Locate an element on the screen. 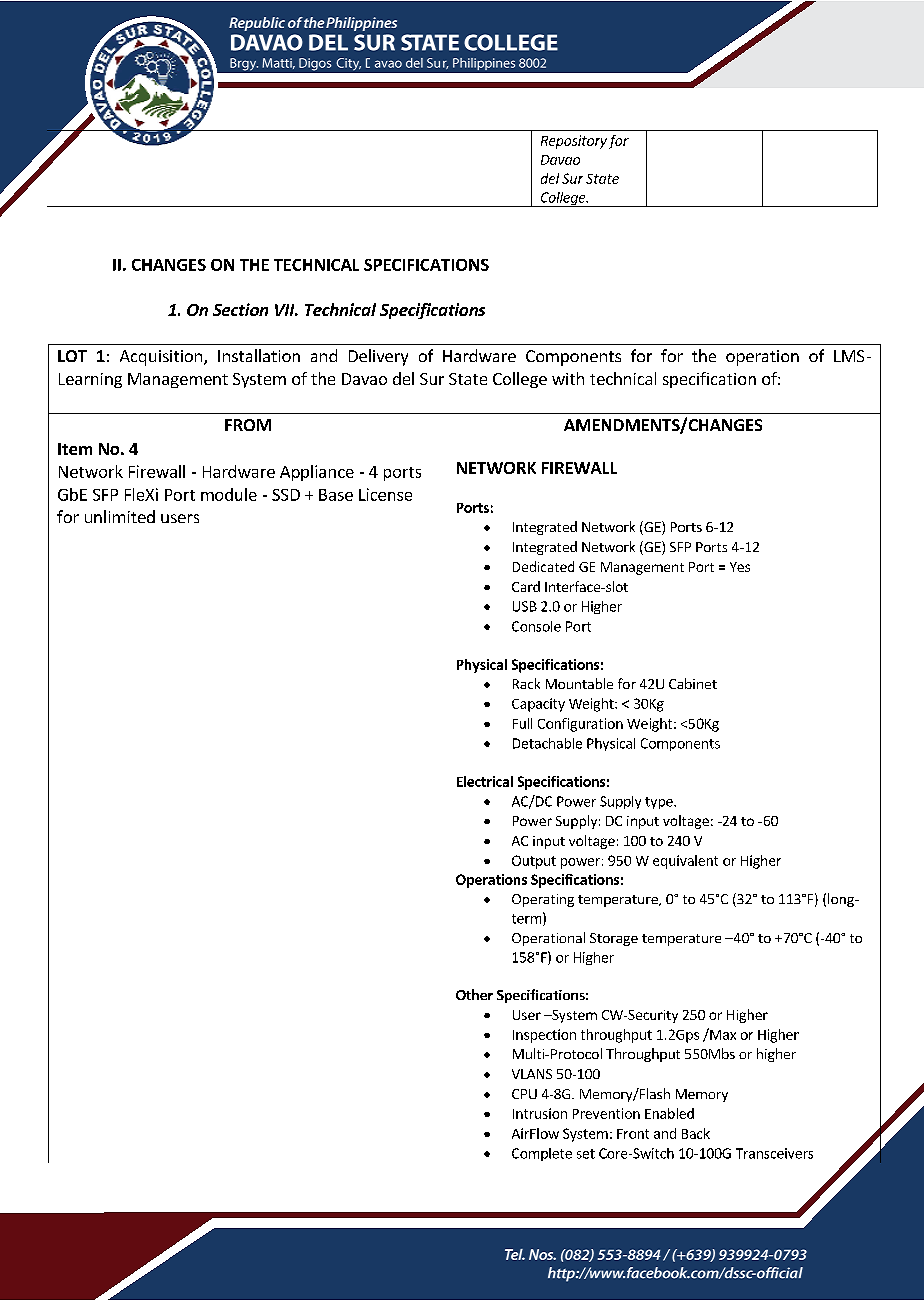 This screenshot has height=1308, width=924. Electrical is located at coordinates (485, 781).
